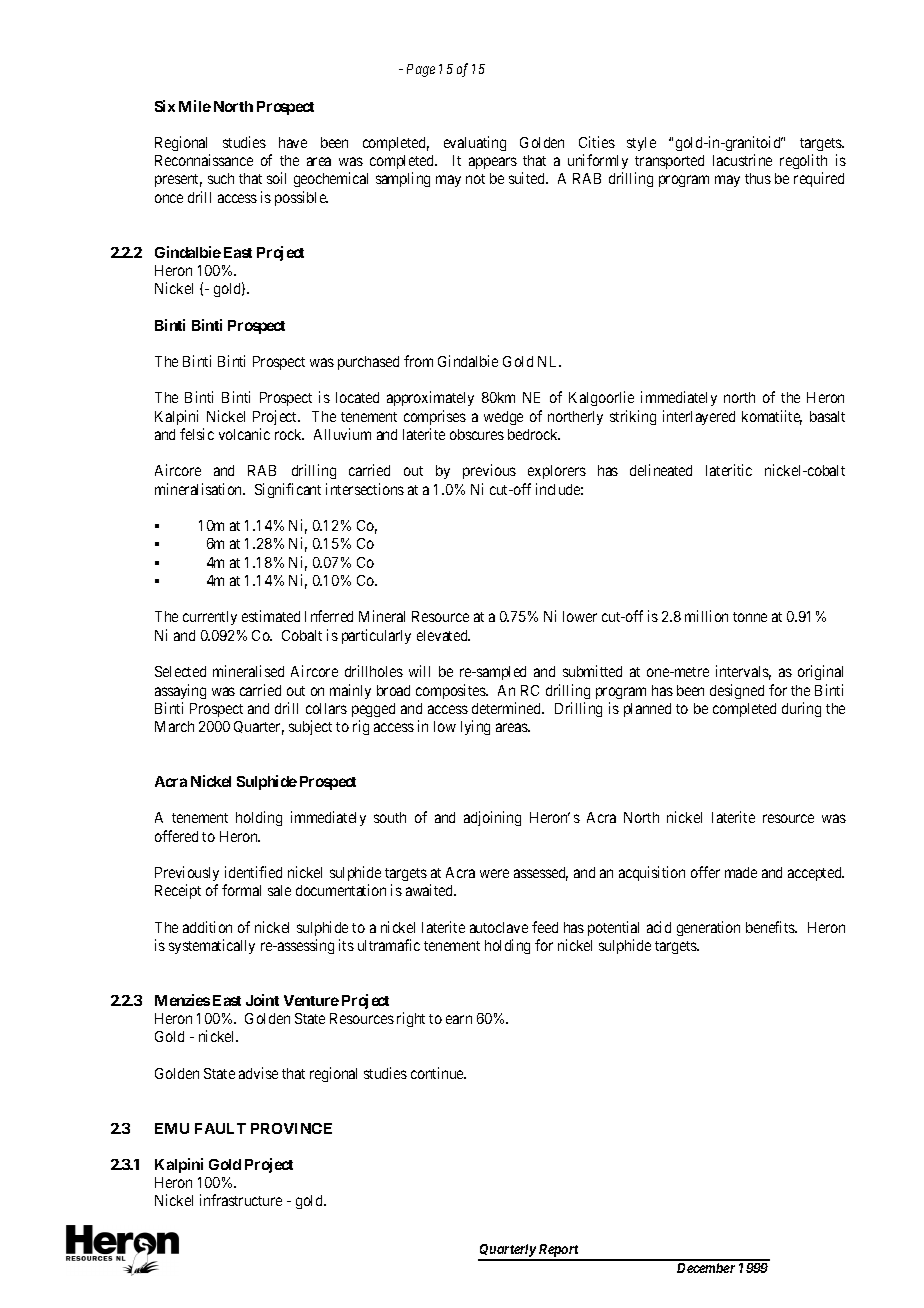 The width and height of the document is (924, 1308). I want to click on FAULT, so click(220, 1128).
